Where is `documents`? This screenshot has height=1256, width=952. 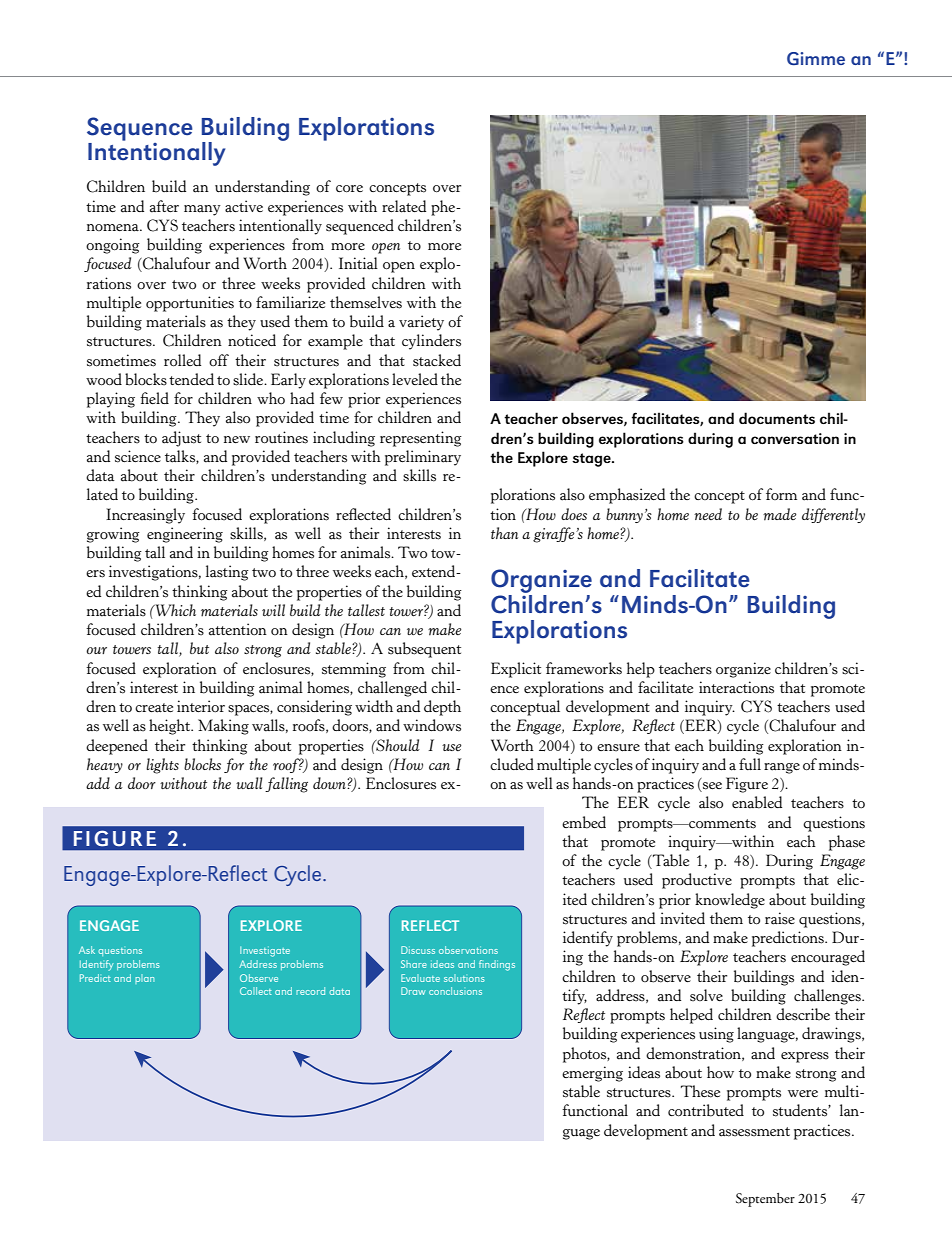
documents is located at coordinates (777, 418).
